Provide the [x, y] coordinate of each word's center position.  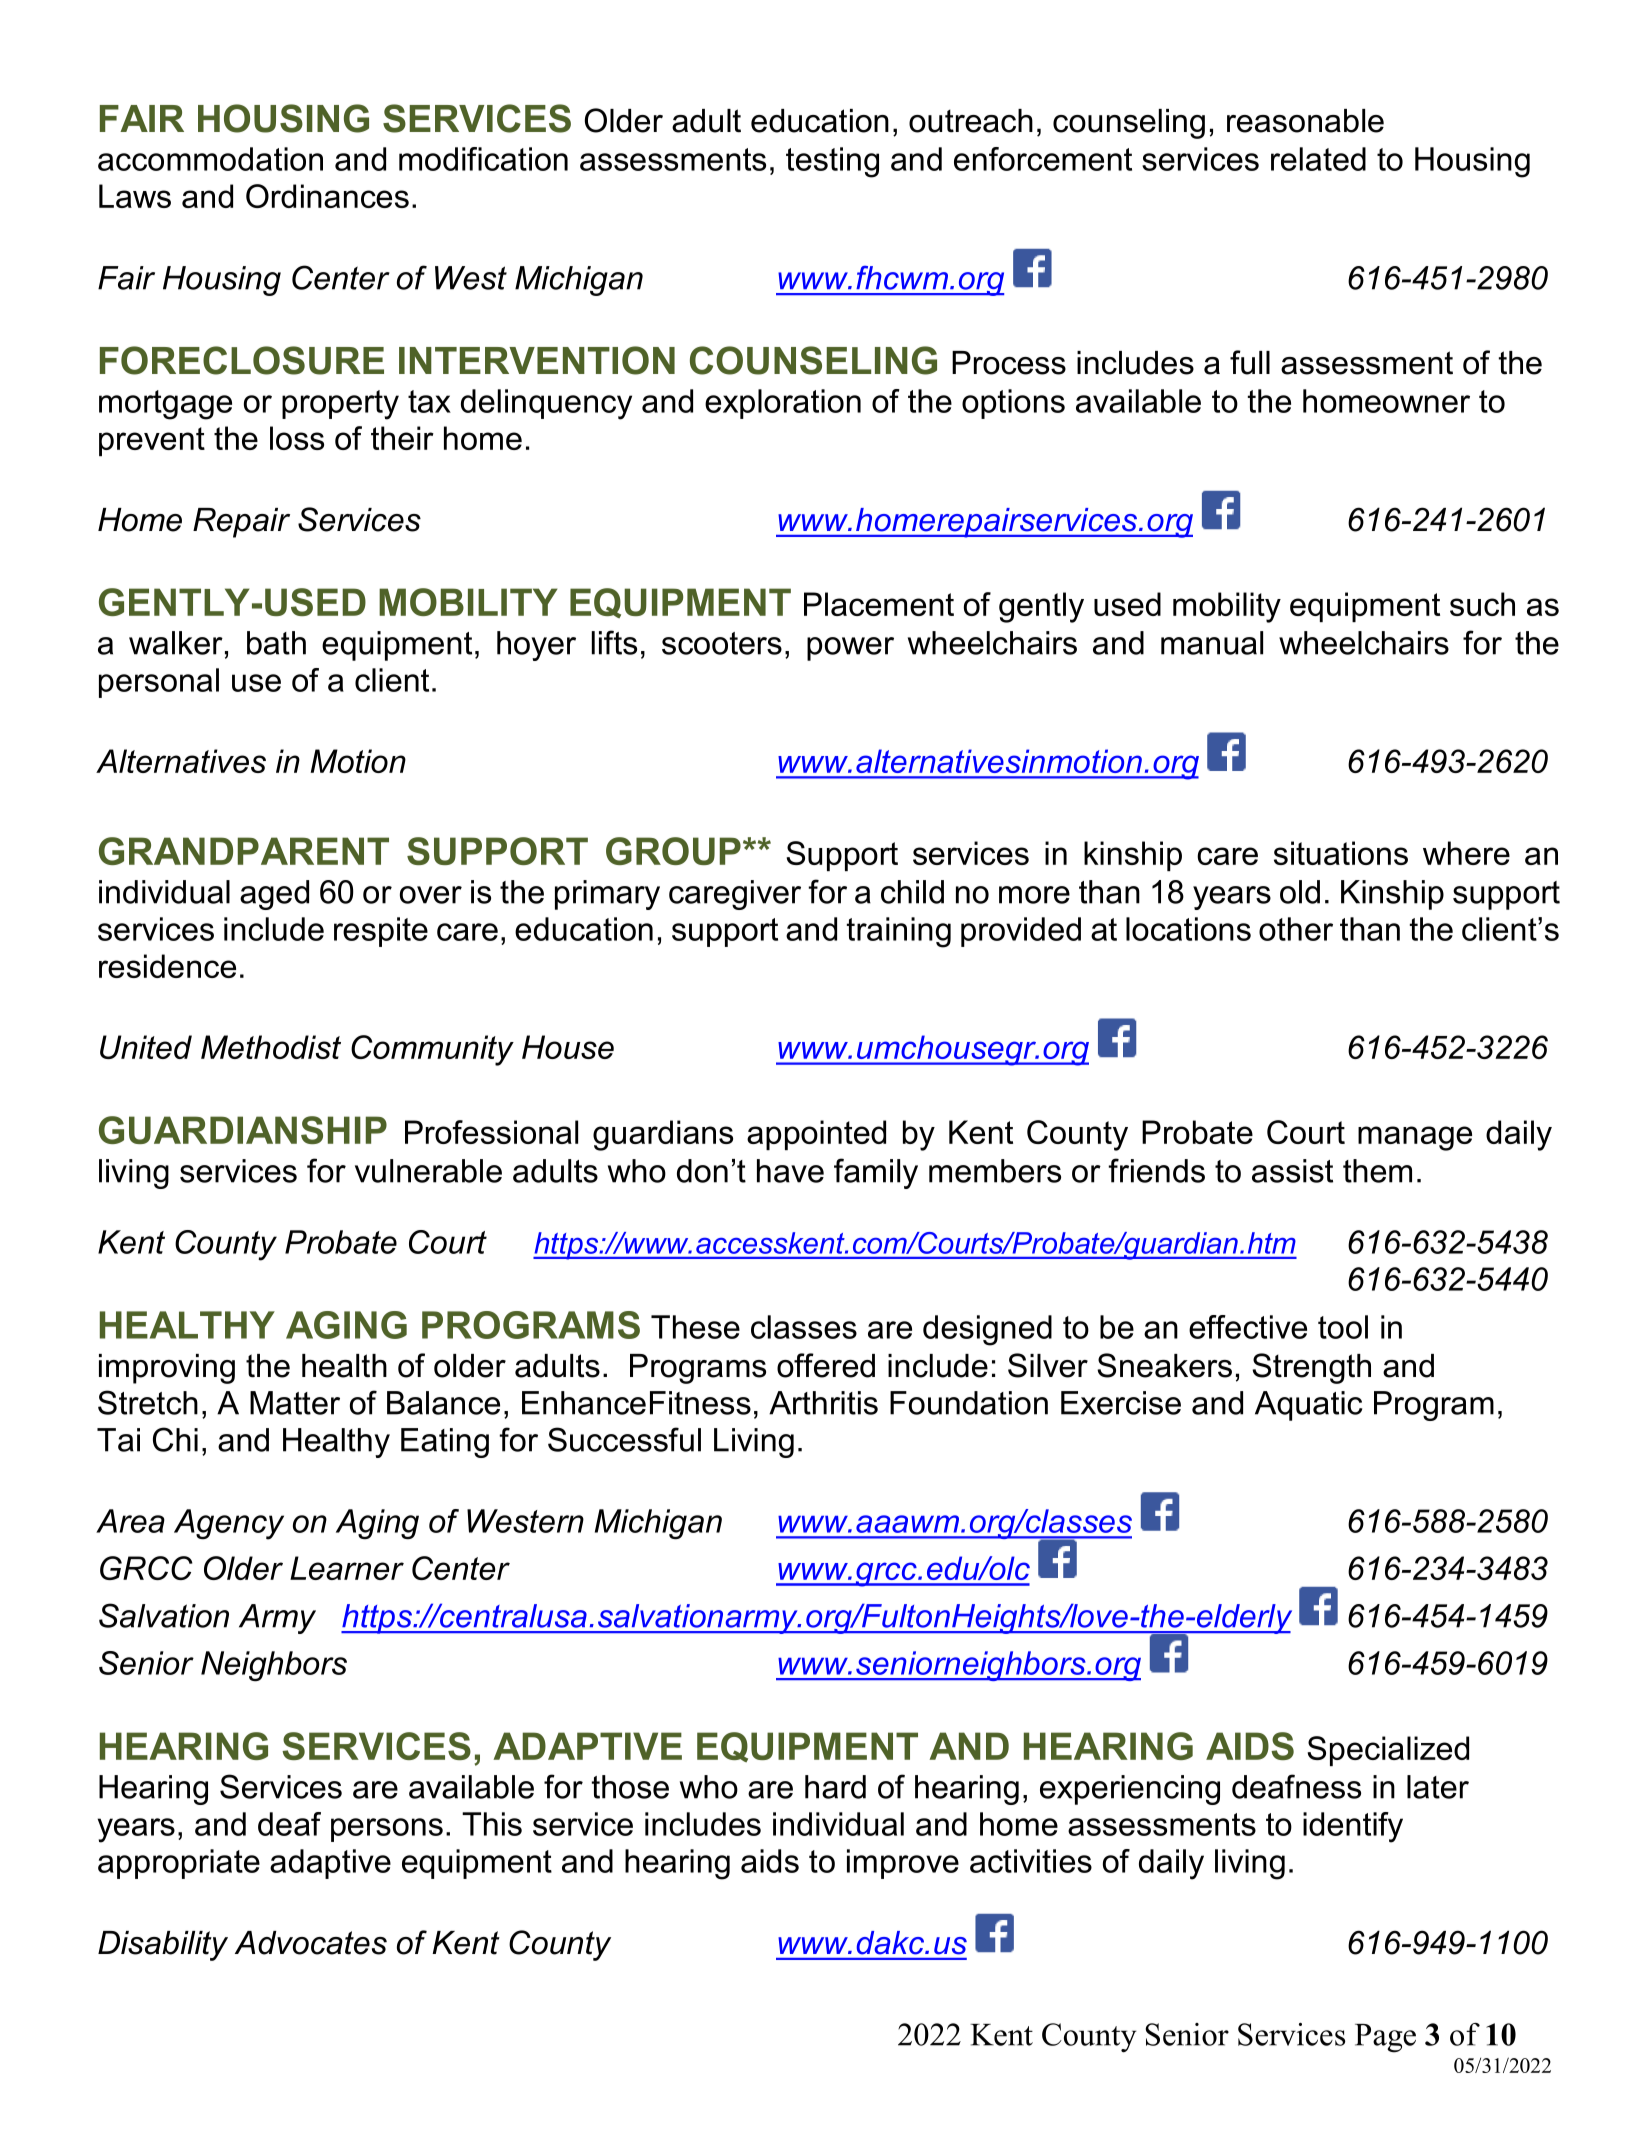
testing [832, 162]
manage [1415, 1138]
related [1318, 159]
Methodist [271, 1047]
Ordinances [327, 196]
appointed [816, 1135]
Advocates [311, 1943]
